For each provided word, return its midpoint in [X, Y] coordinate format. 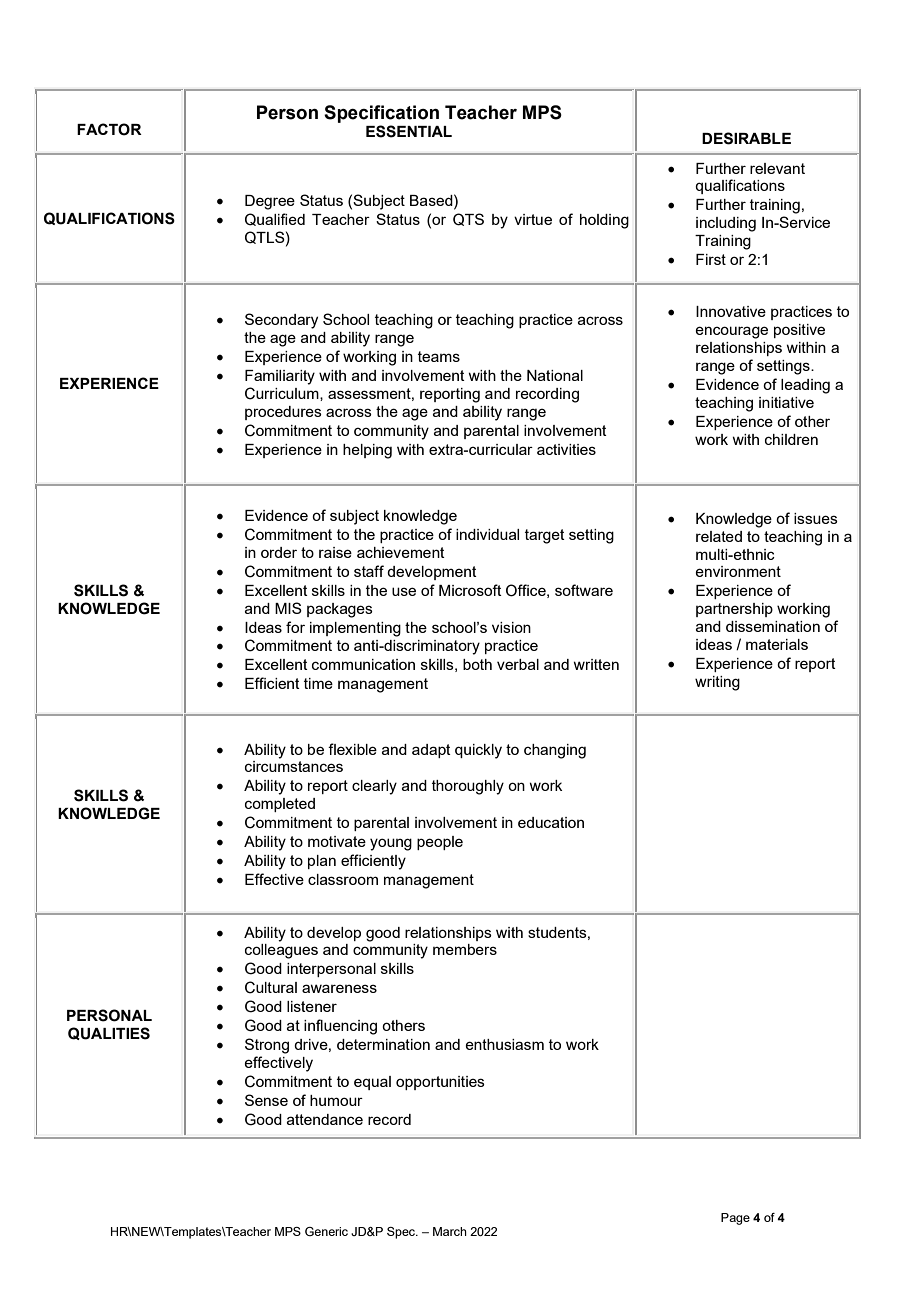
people [440, 843]
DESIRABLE [746, 138]
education [551, 822]
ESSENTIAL [409, 131]
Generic [326, 1231]
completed [280, 805]
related [719, 536]
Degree [270, 202]
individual [487, 534]
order [279, 552]
